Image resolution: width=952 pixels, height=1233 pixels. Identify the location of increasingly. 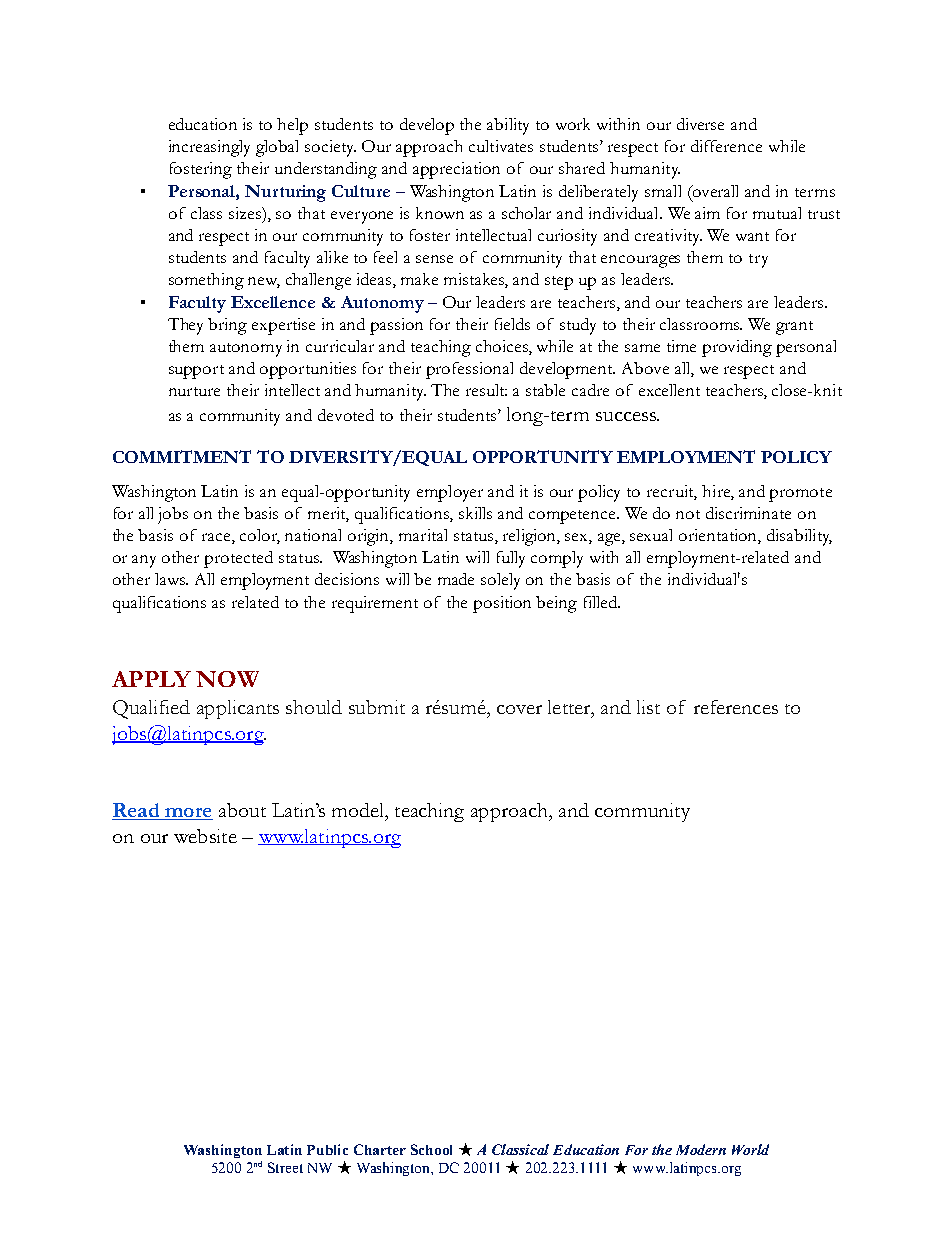
(209, 148).
